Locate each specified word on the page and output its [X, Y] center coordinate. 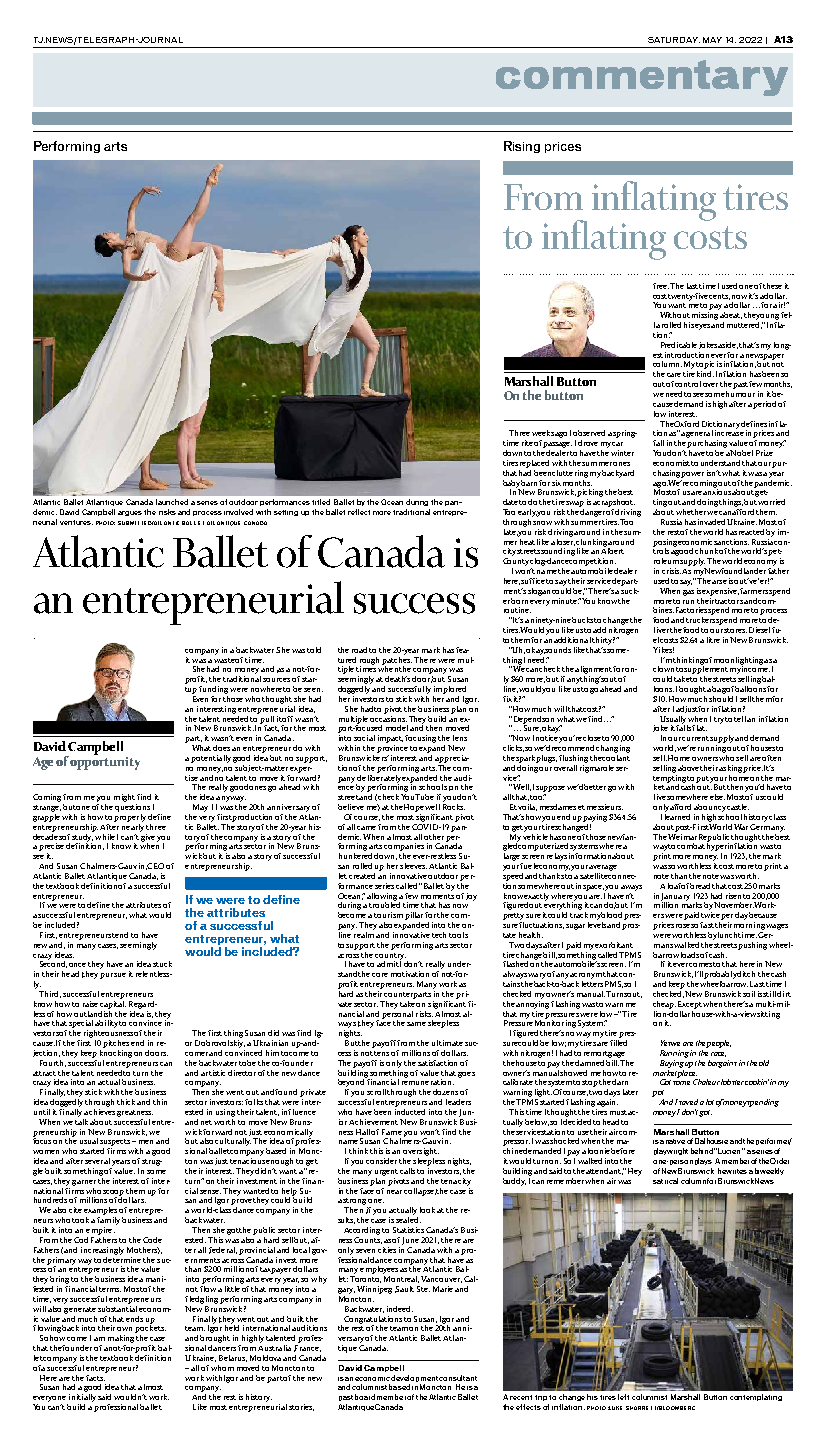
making [122, 1337]
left [623, 1397]
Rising [522, 147]
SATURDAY [674, 40]
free [661, 286]
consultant [458, 1378]
